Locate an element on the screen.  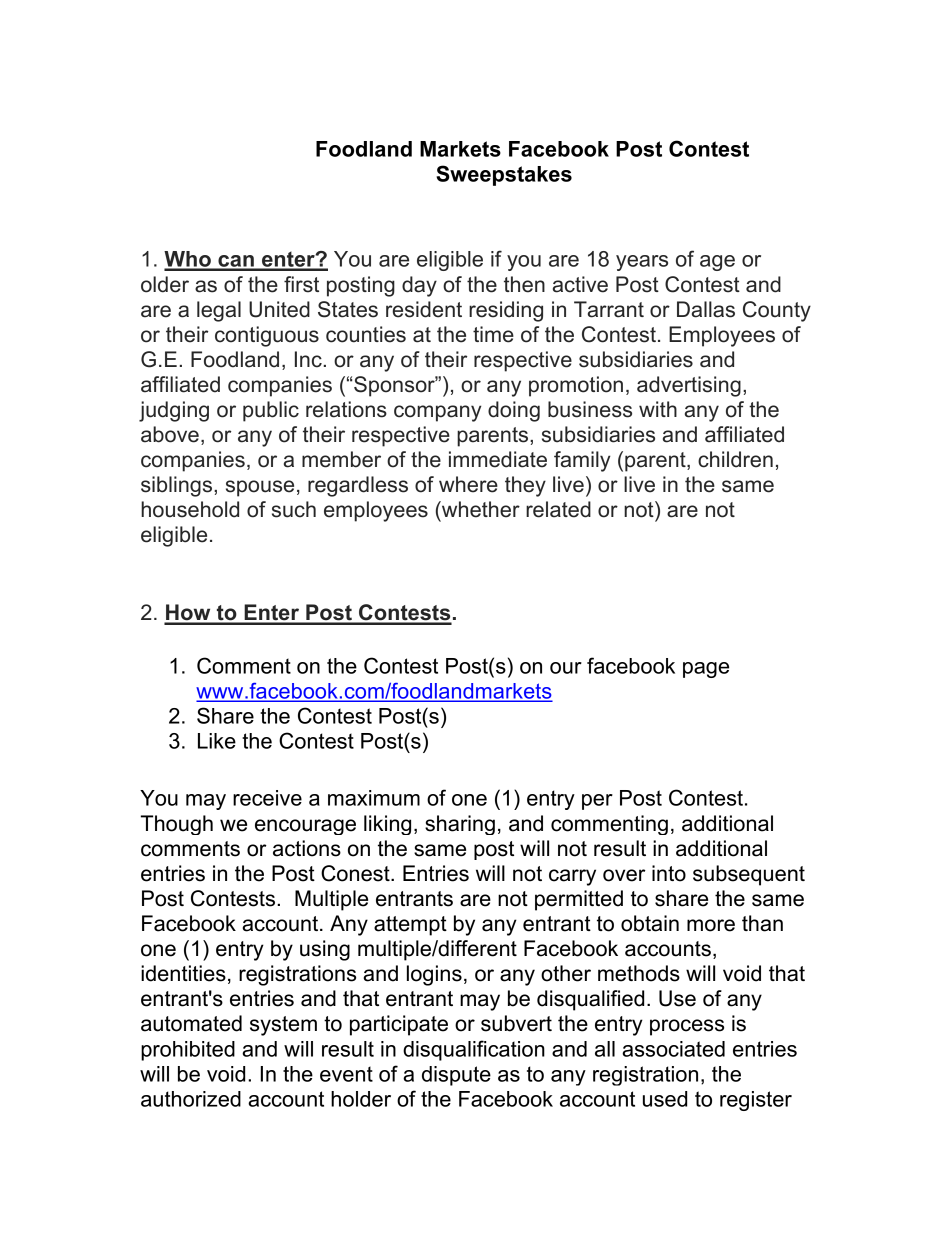
Sweepstakes is located at coordinates (504, 175).
